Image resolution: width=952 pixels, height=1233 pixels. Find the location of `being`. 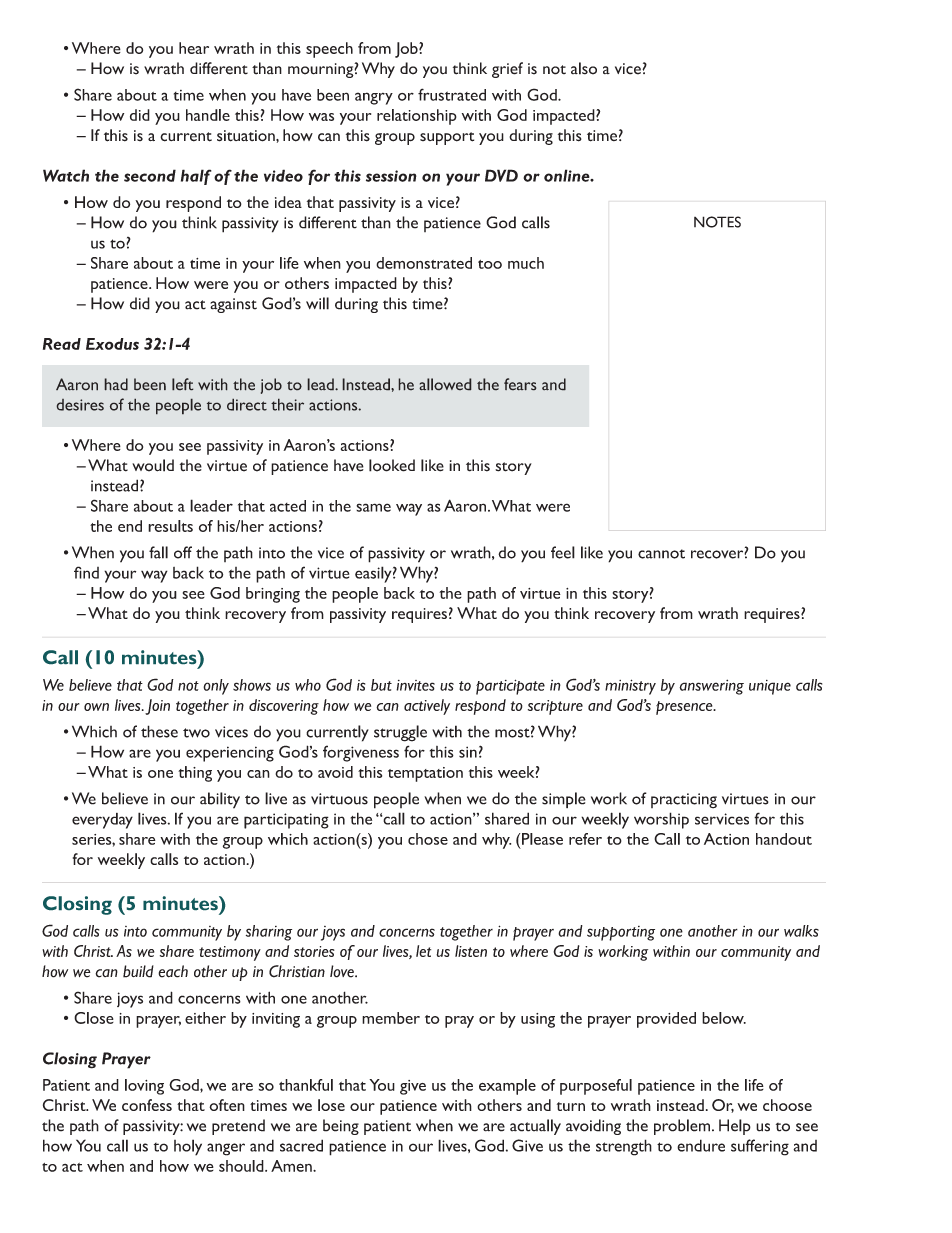

being is located at coordinates (341, 1127).
